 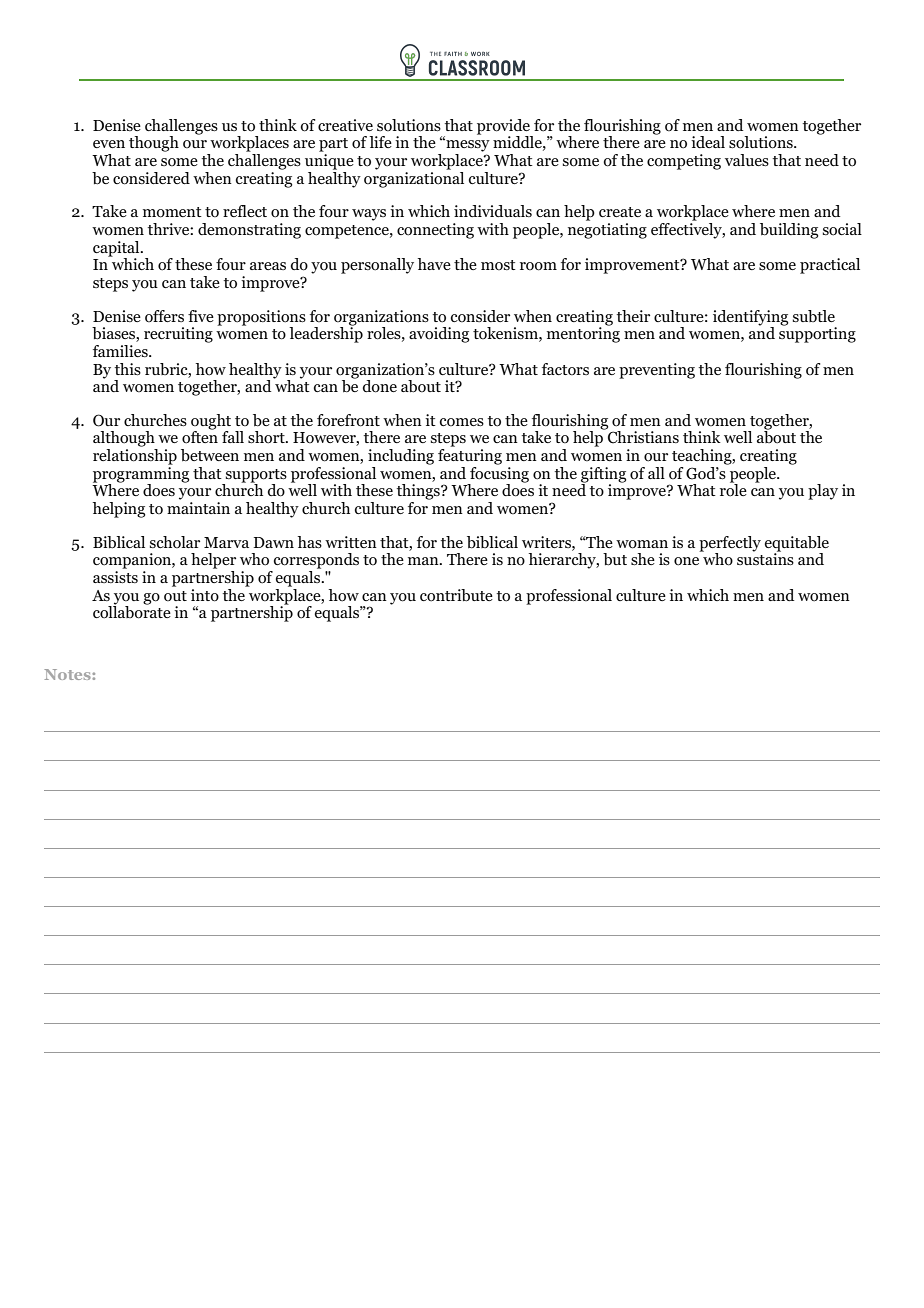 I want to click on comes, so click(x=462, y=422).
